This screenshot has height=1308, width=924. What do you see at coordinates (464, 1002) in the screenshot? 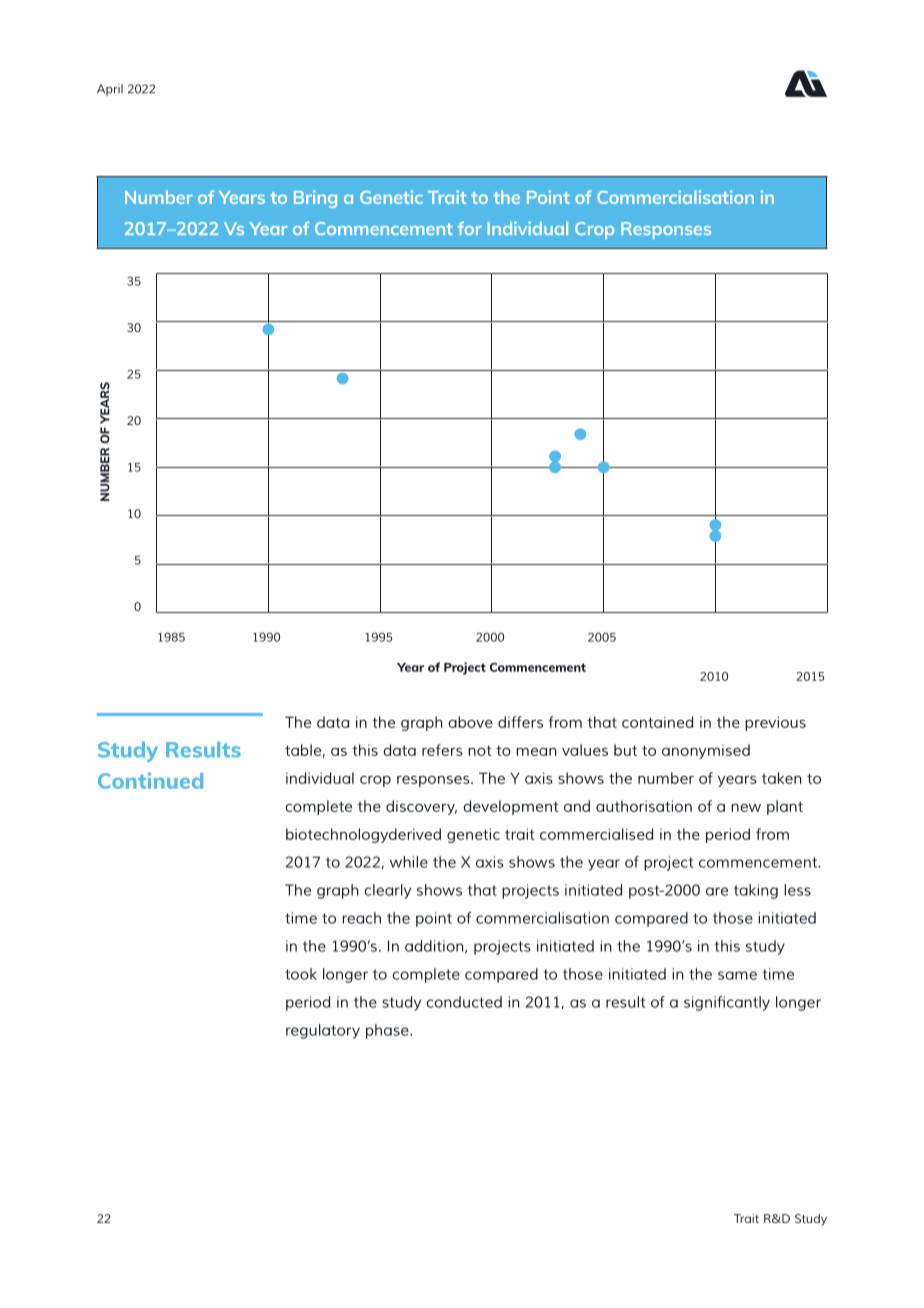
I see `conducted` at bounding box center [464, 1002].
